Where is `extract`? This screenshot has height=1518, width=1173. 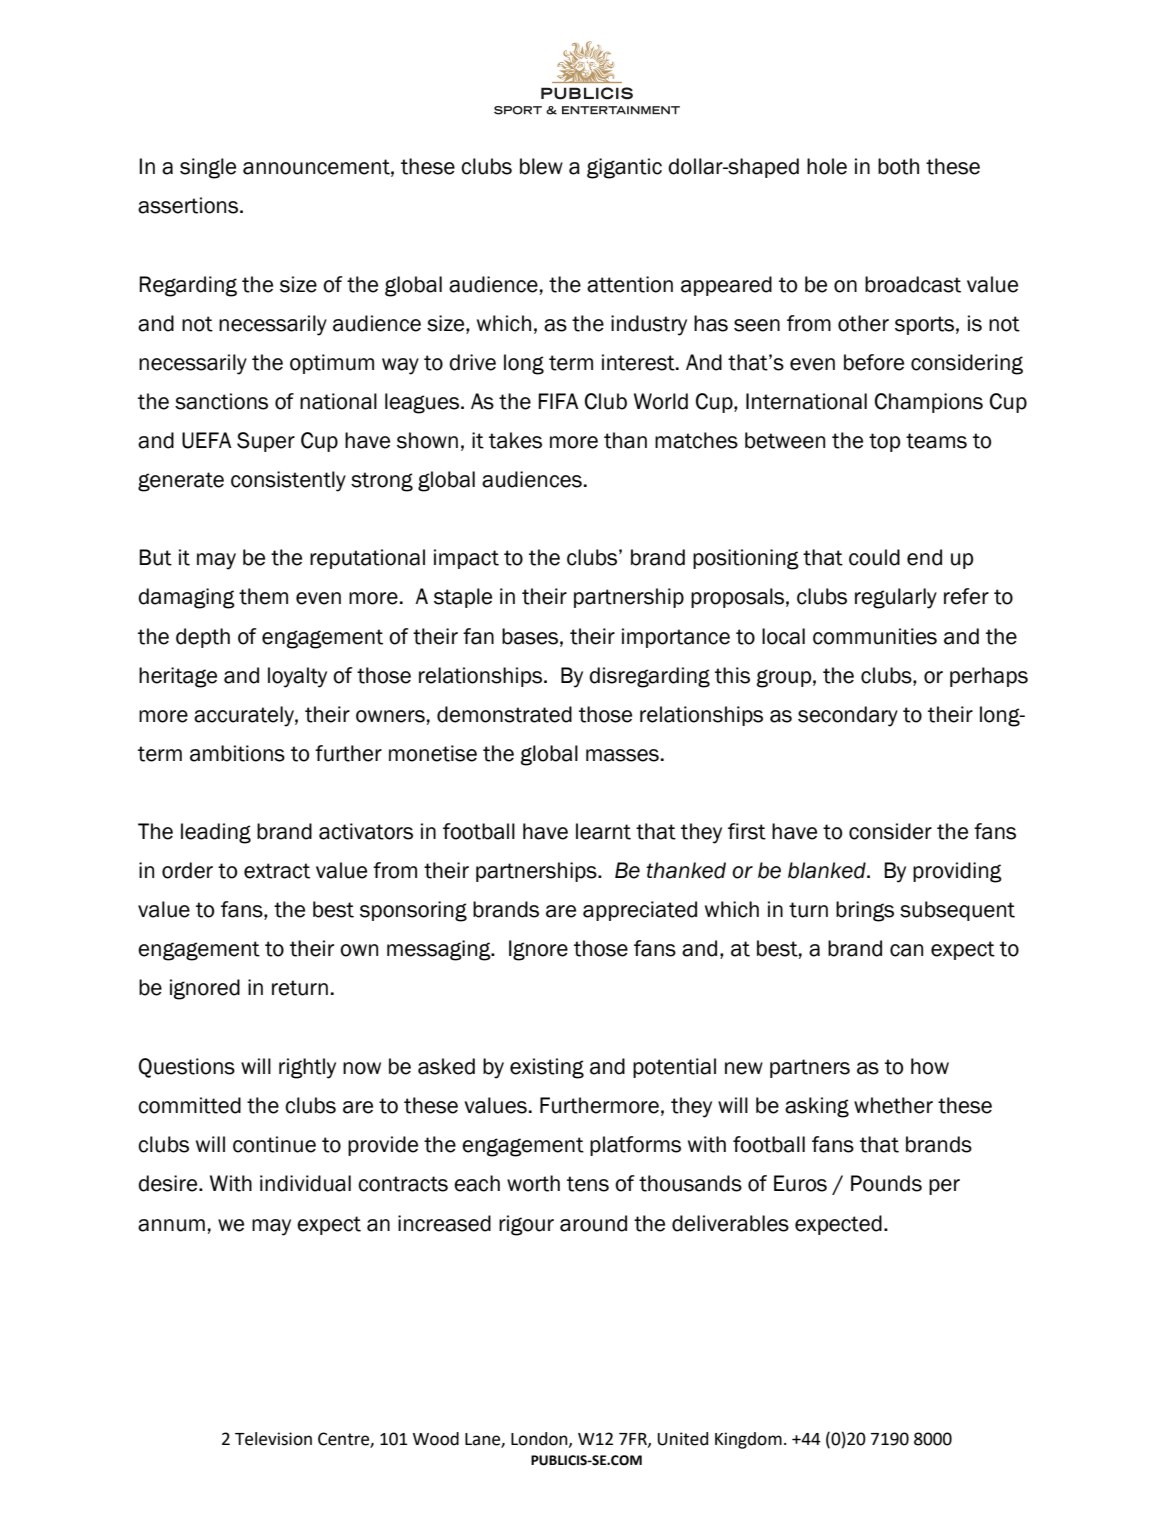
extract is located at coordinates (277, 871).
